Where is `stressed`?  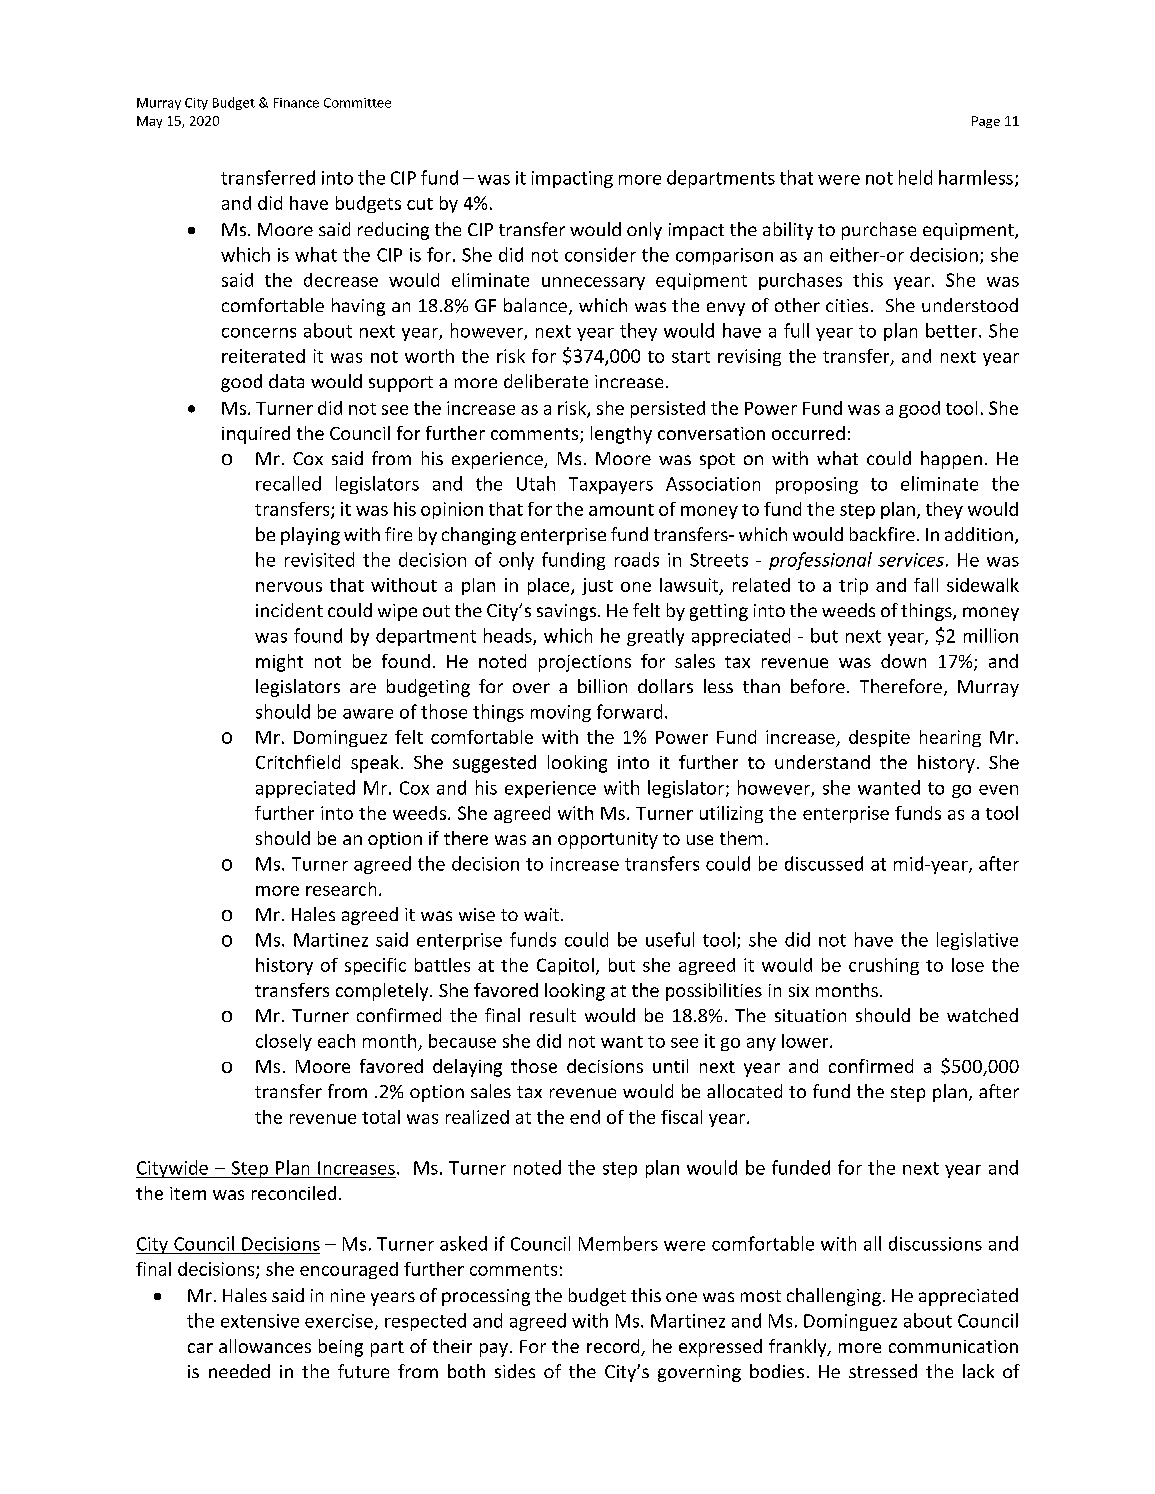
stressed is located at coordinates (883, 1371).
